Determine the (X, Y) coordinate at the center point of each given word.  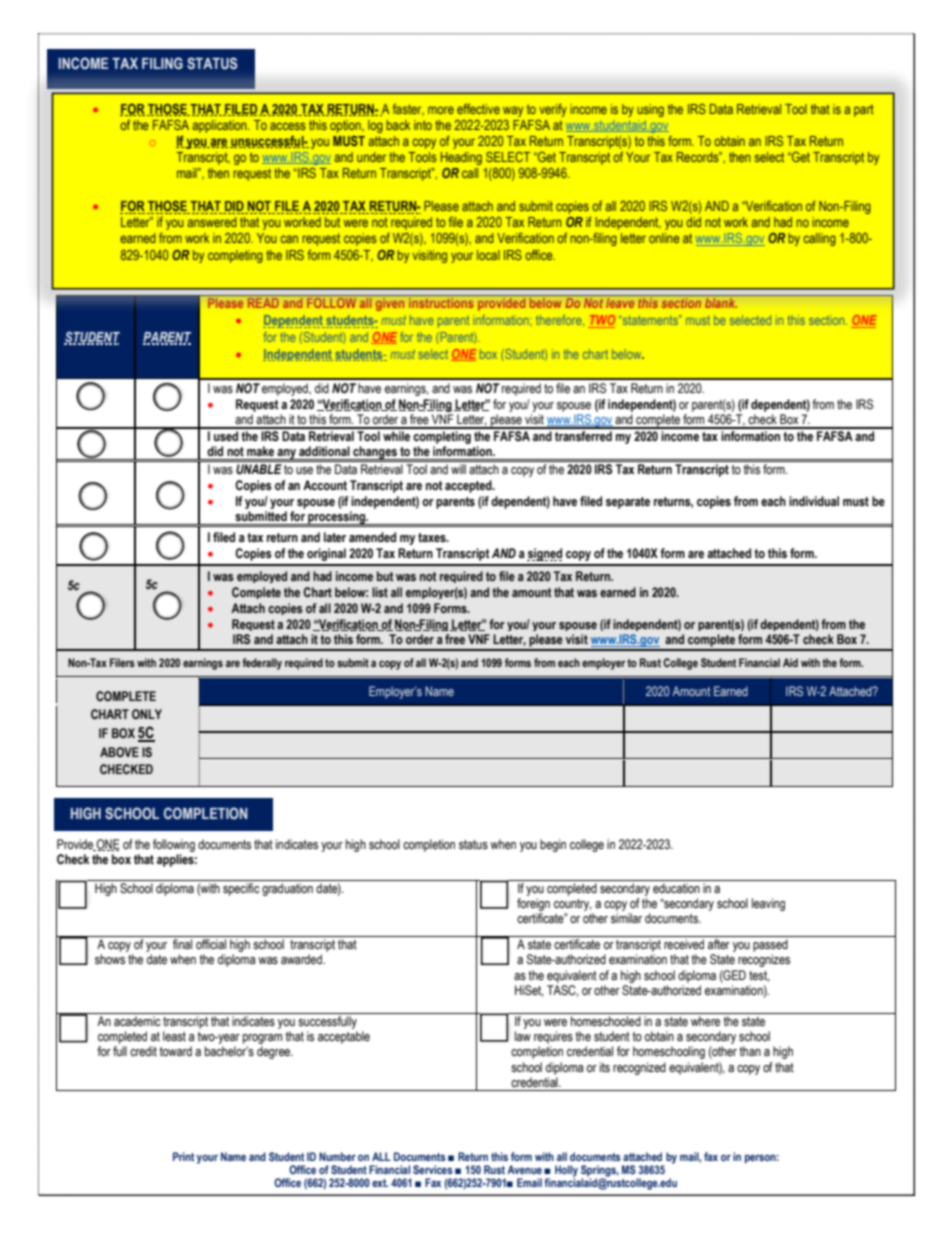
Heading (461, 158)
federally (262, 664)
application (220, 126)
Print (183, 1156)
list (380, 592)
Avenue (524, 1169)
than (750, 1051)
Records (699, 157)
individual (814, 501)
